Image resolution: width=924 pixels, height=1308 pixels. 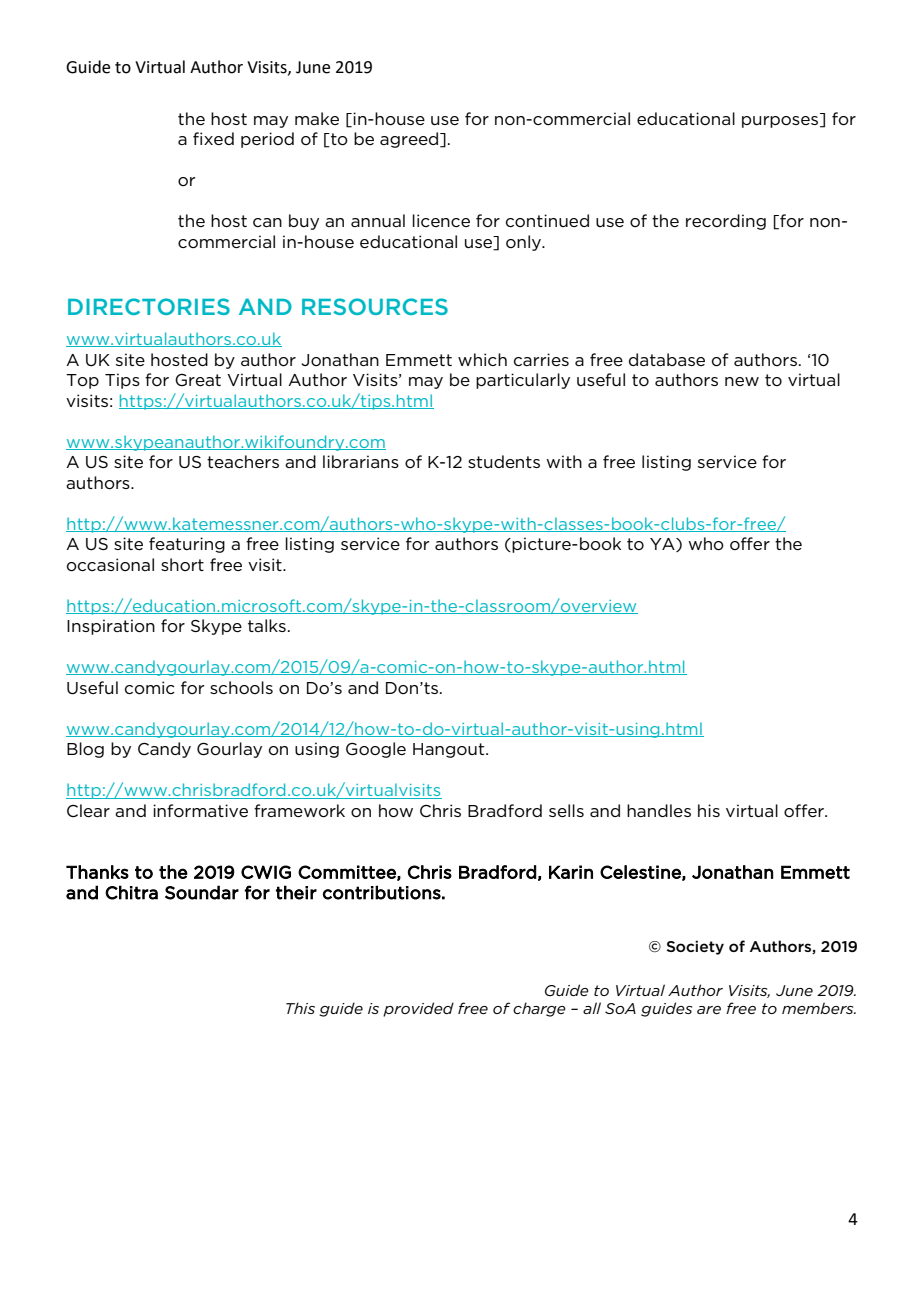 What do you see at coordinates (182, 564) in the screenshot?
I see `short` at bounding box center [182, 564].
